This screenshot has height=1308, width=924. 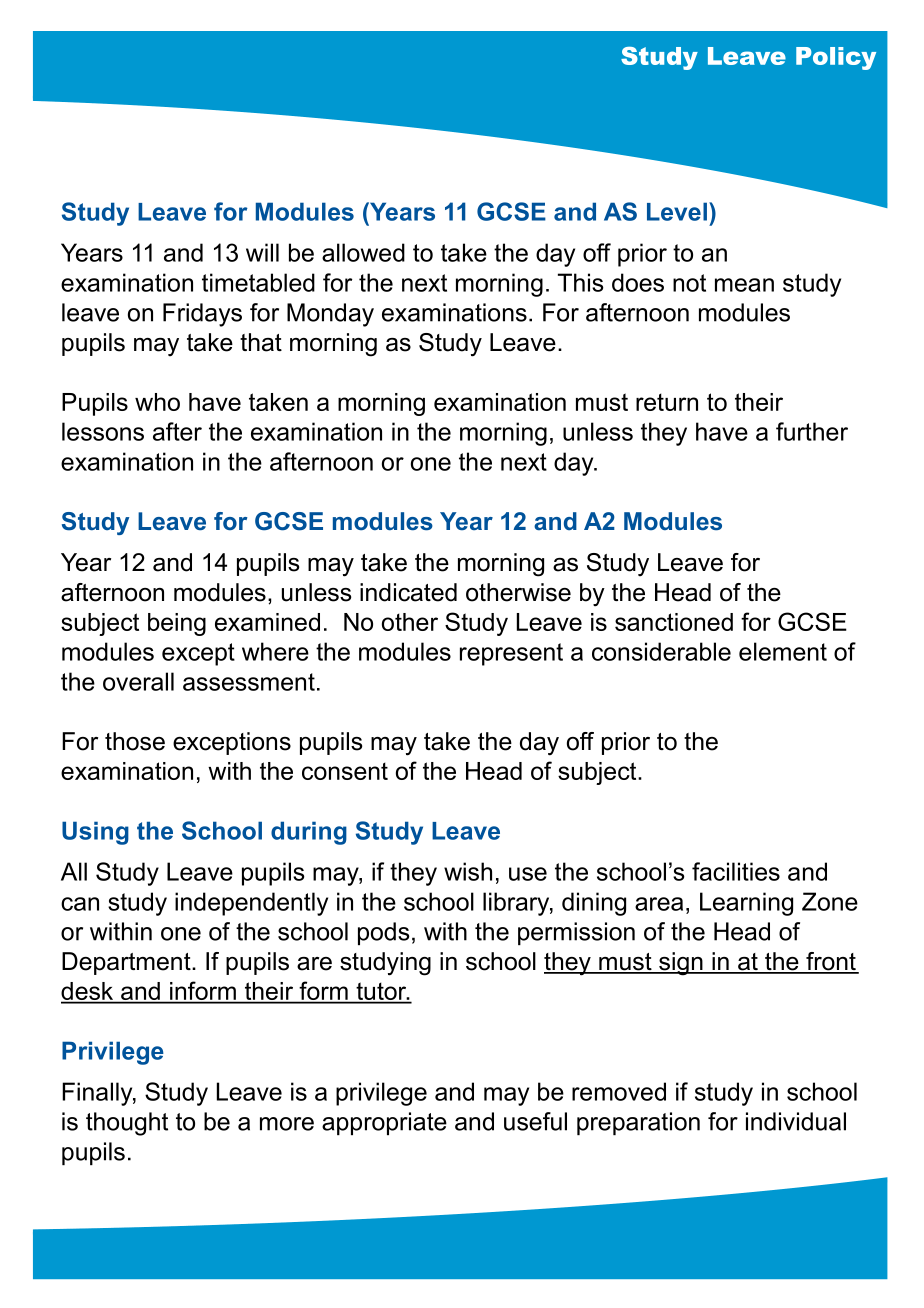 I want to click on Policy, so click(x=836, y=58).
